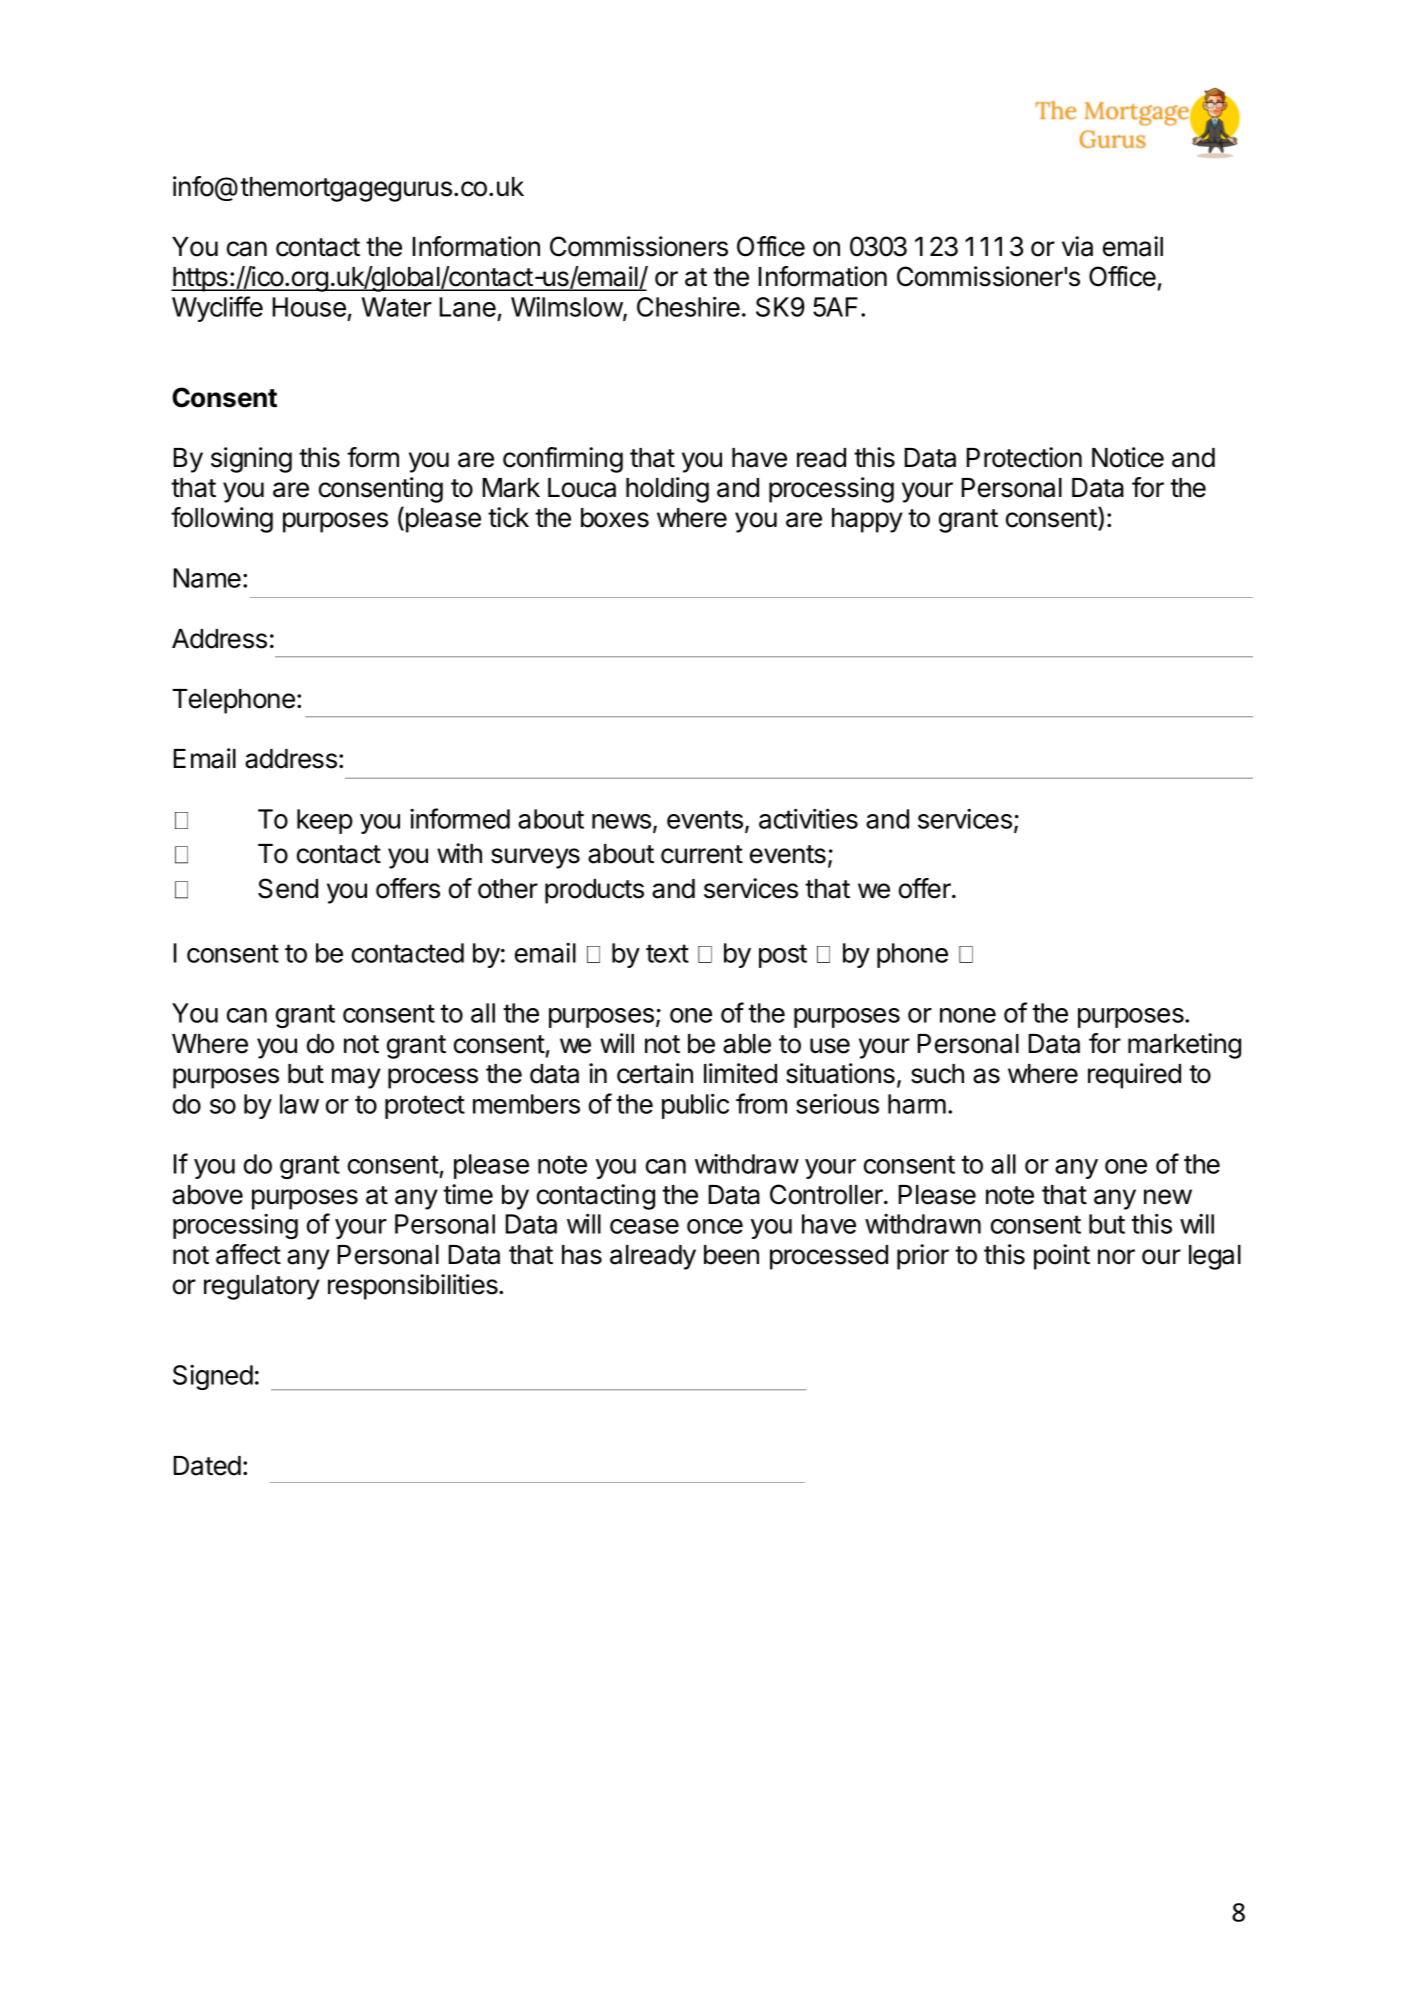 This document has width=1417, height=2005. I want to click on Cheshire, so click(688, 306).
